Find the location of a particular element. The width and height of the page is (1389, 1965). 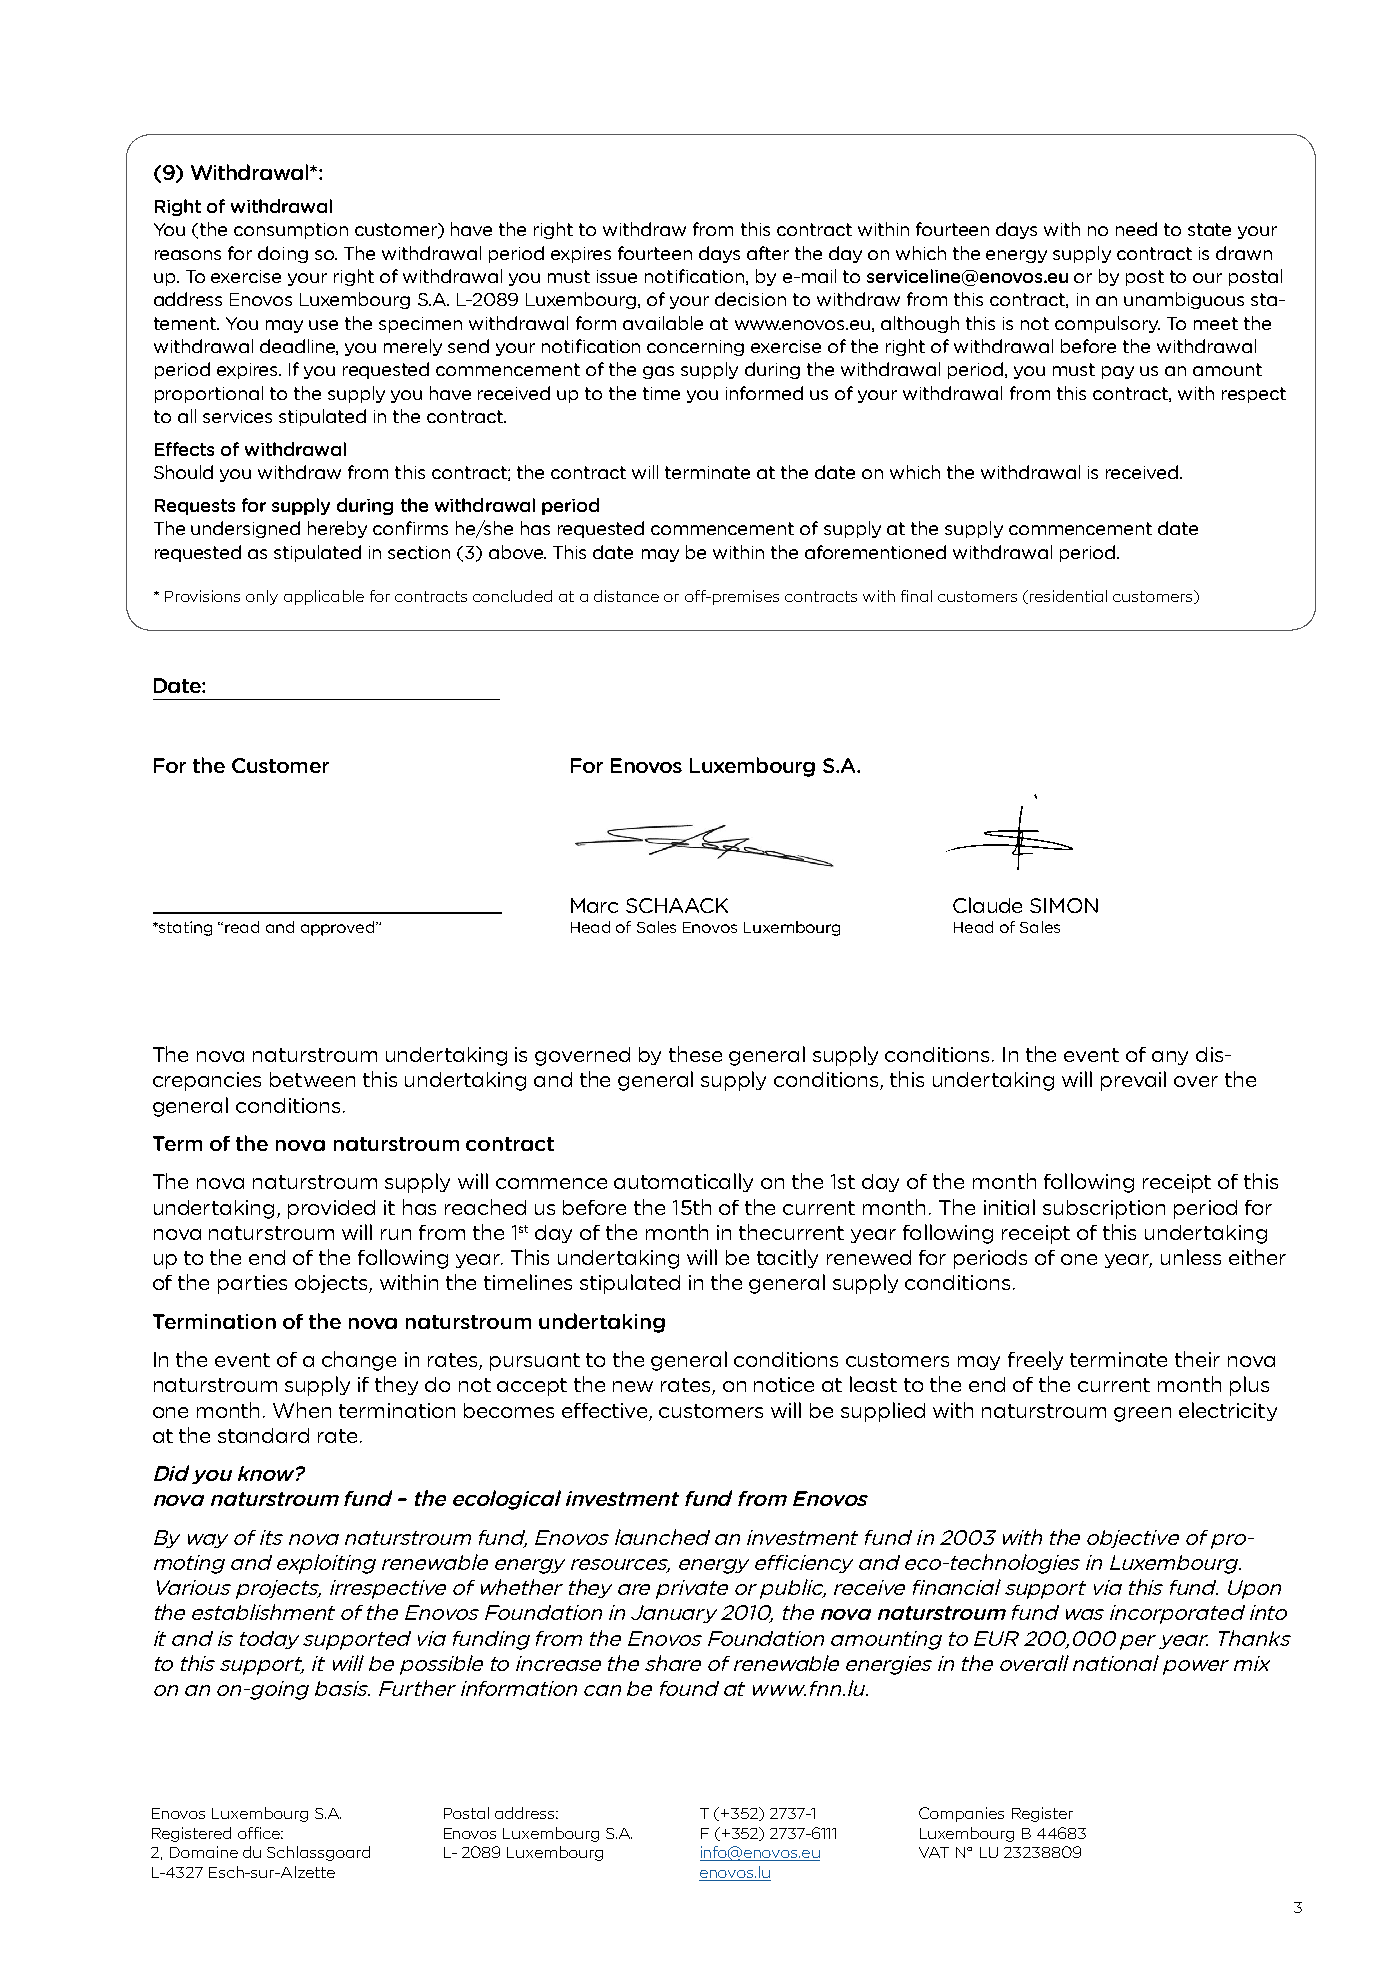

these is located at coordinates (695, 1054).
